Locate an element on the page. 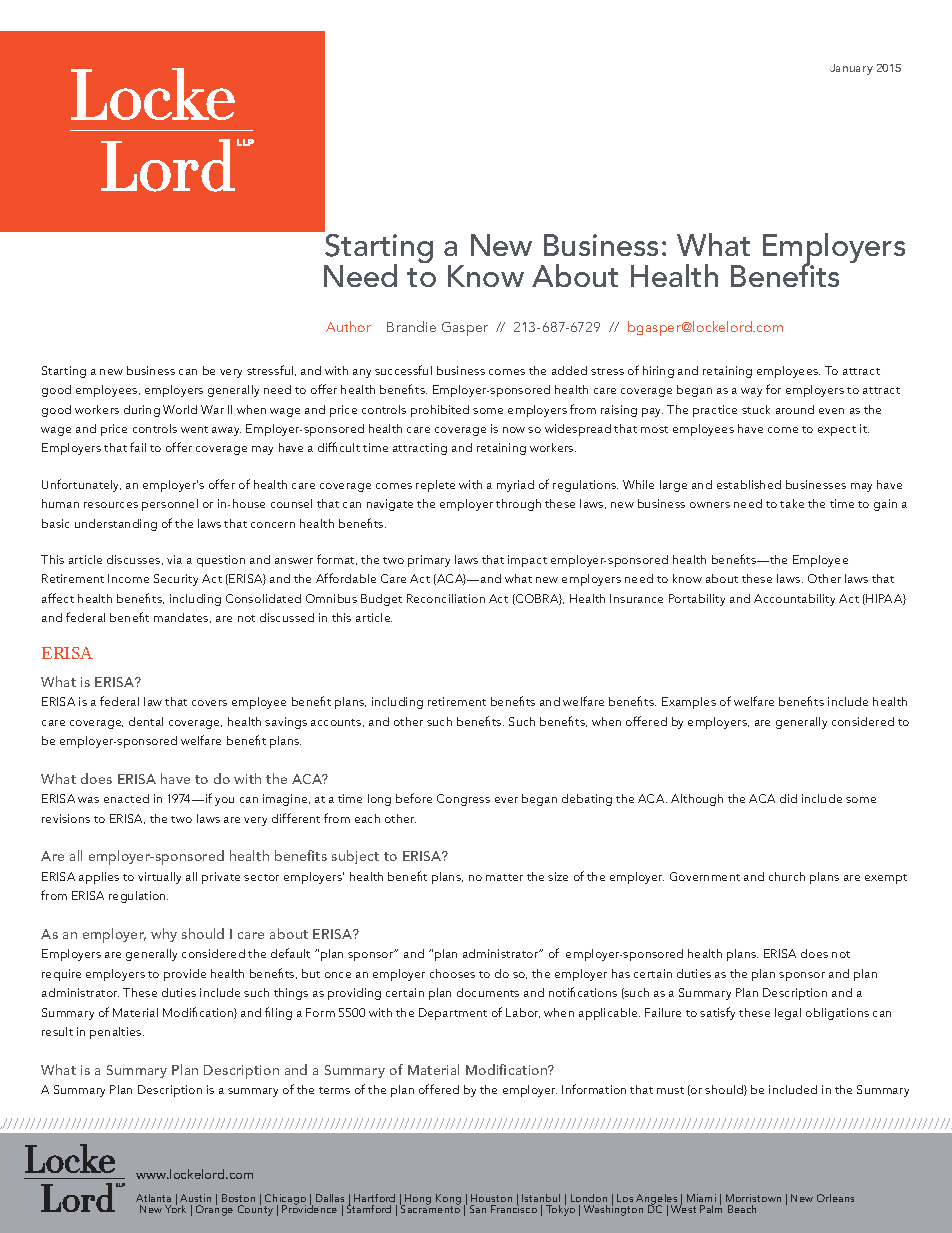 The width and height of the page is (952, 1233). Author is located at coordinates (348, 326).
